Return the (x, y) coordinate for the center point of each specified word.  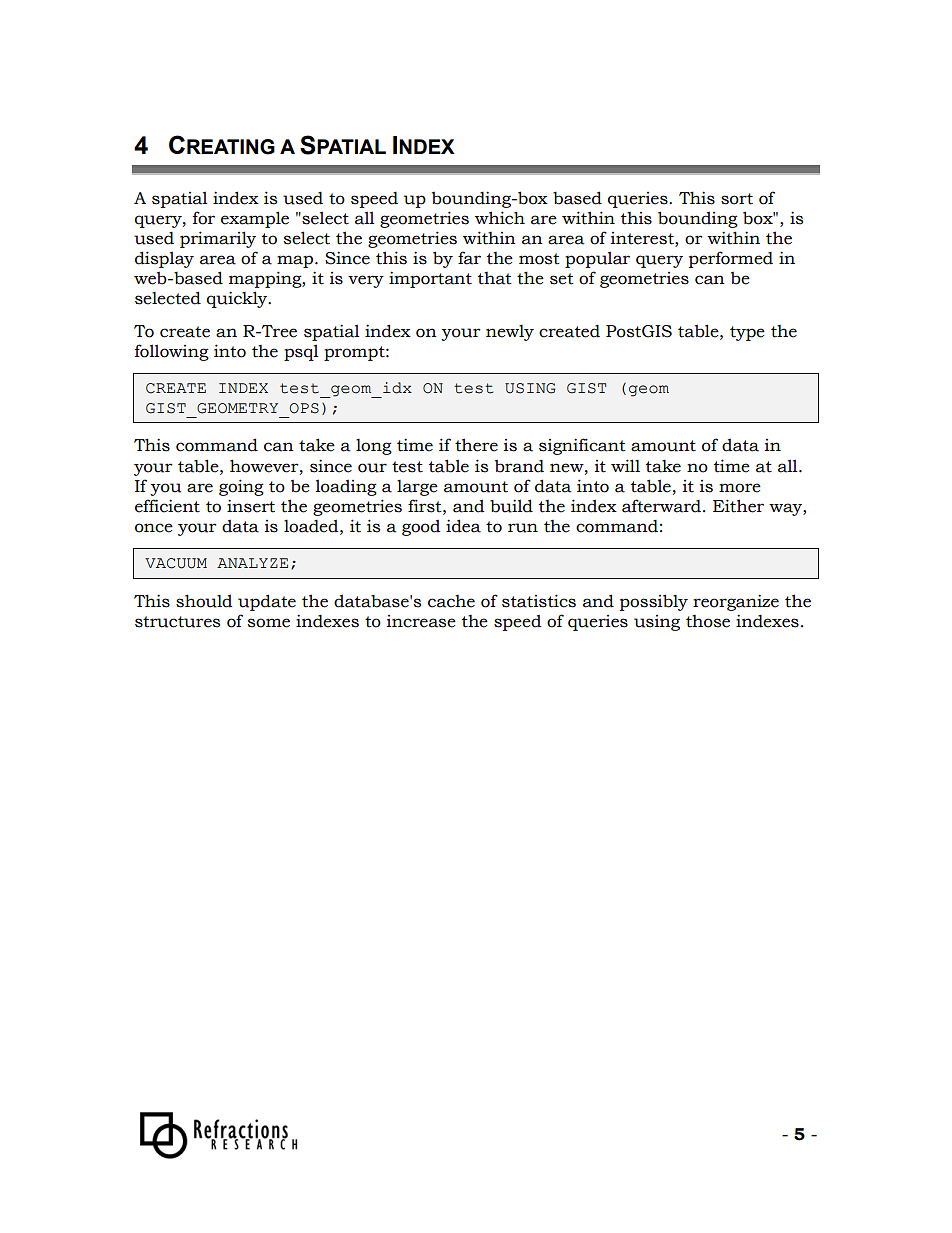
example (255, 219)
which (500, 218)
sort (737, 199)
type (747, 333)
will (625, 465)
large (417, 488)
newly (510, 333)
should (204, 601)
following (172, 352)
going (241, 487)
